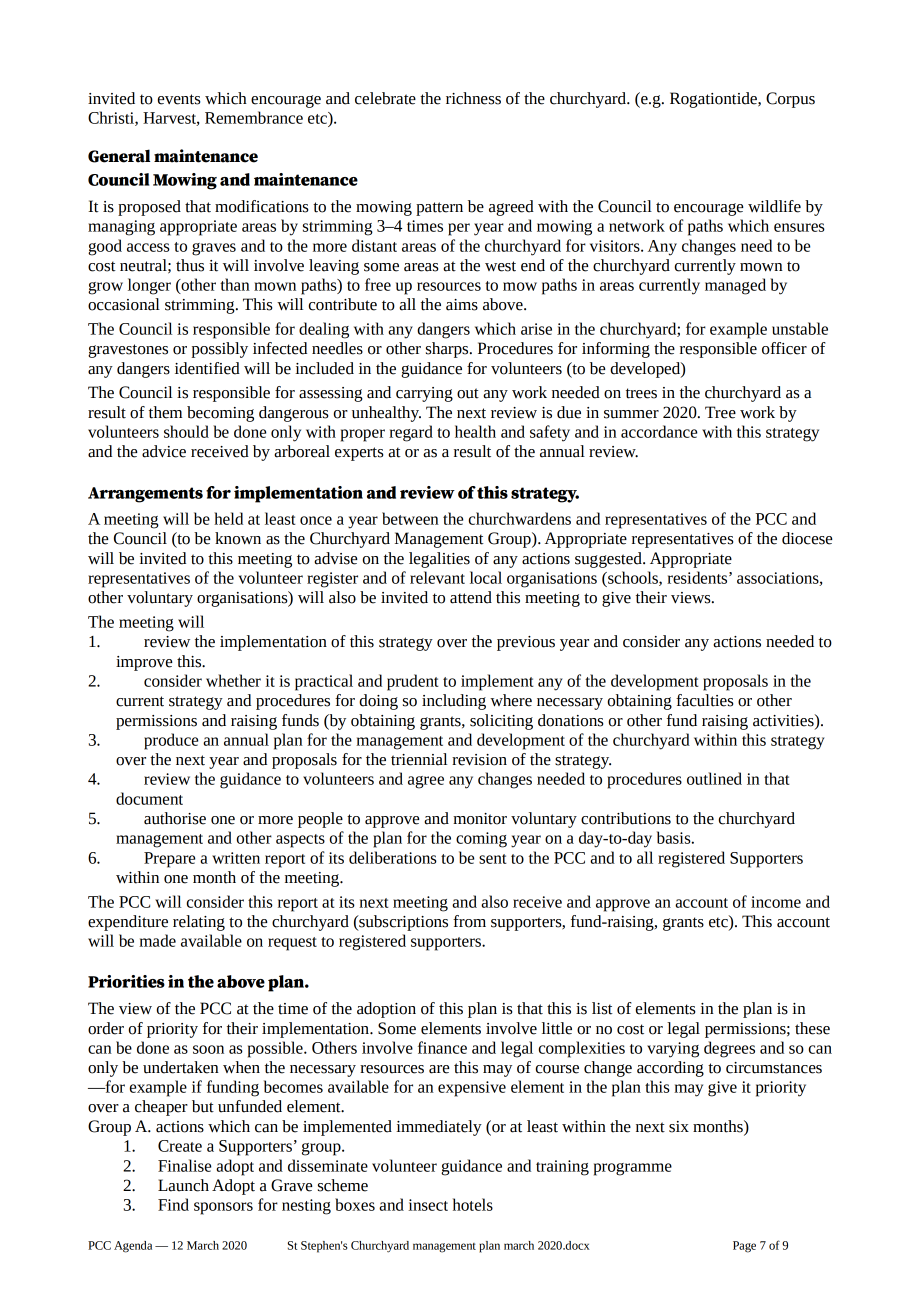 This screenshot has width=924, height=1308. What do you see at coordinates (454, 702) in the screenshot?
I see `including` at bounding box center [454, 702].
